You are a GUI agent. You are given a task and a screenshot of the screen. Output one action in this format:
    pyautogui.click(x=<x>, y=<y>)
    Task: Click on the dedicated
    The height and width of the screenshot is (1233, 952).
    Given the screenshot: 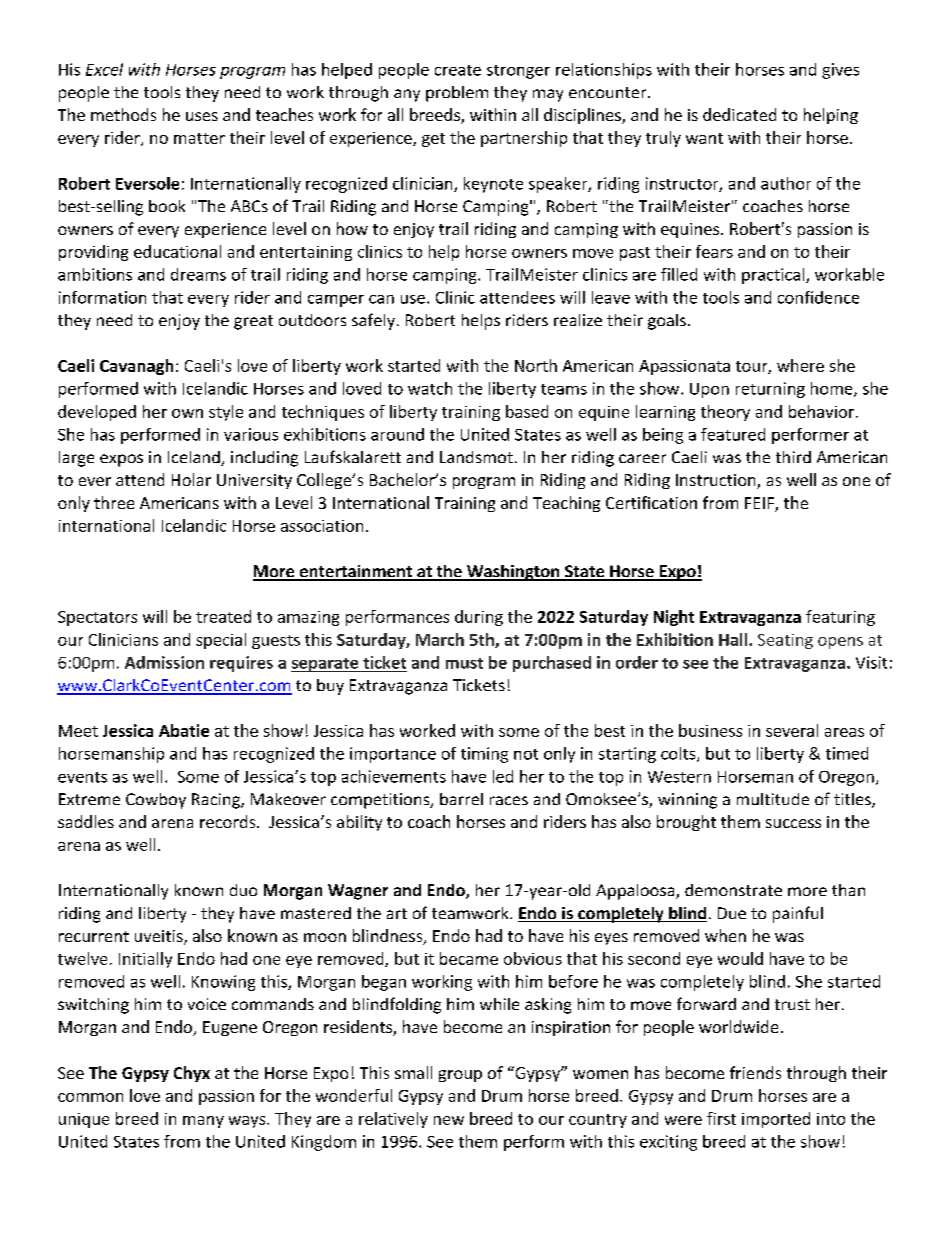 What is the action you would take?
    pyautogui.click(x=739, y=114)
